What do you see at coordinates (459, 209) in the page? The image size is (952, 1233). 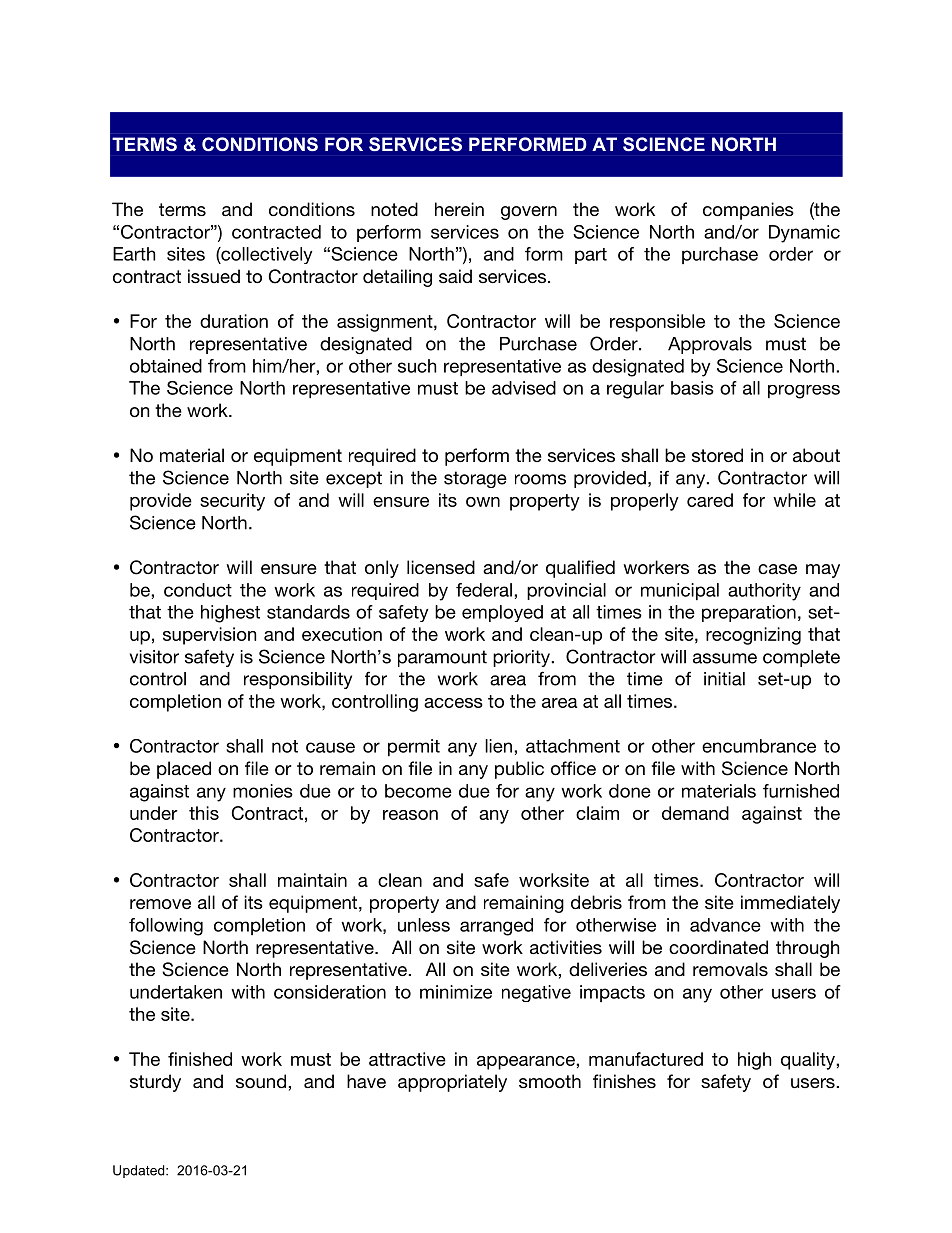 I see `herein` at bounding box center [459, 209].
